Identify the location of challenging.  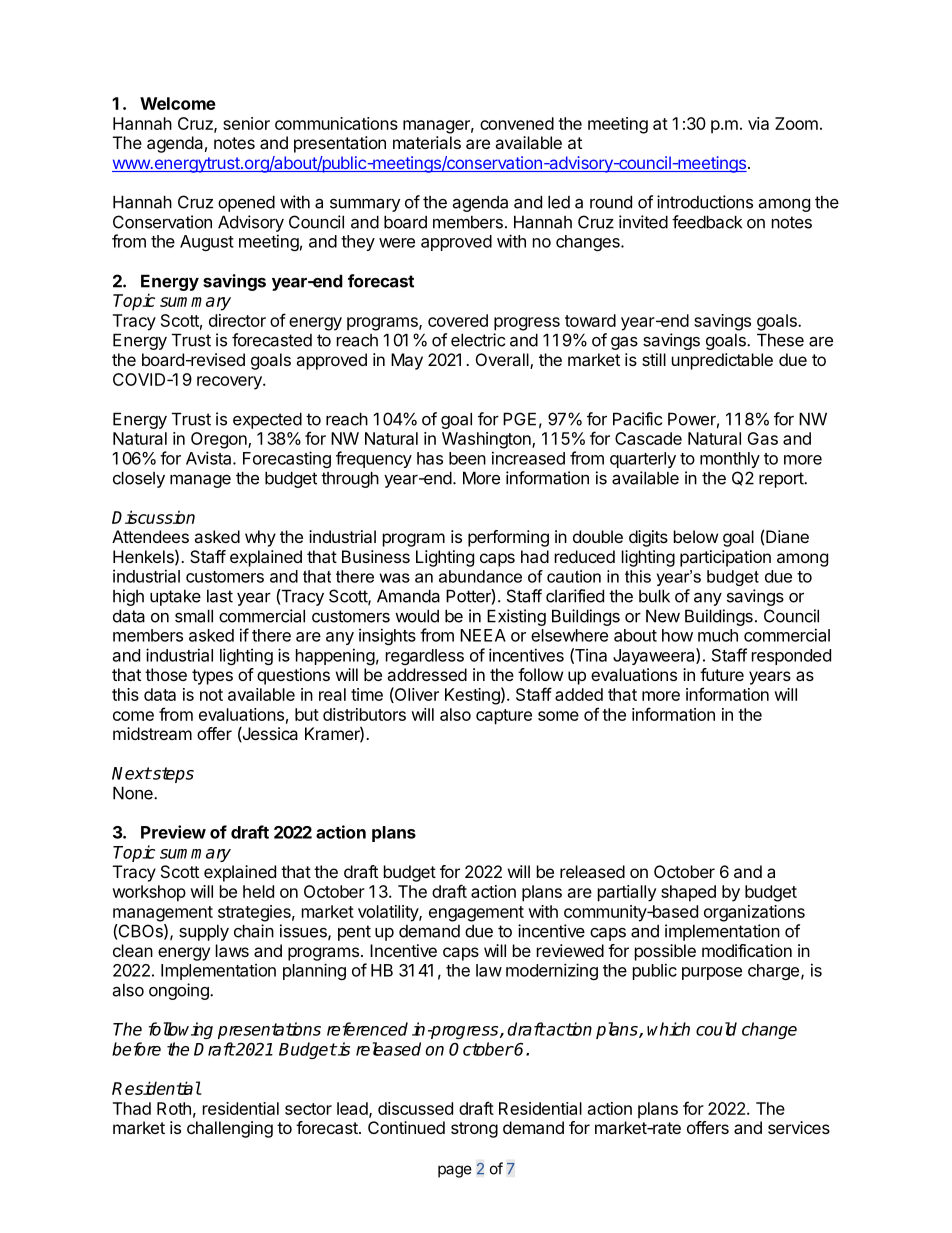
(230, 1129).
